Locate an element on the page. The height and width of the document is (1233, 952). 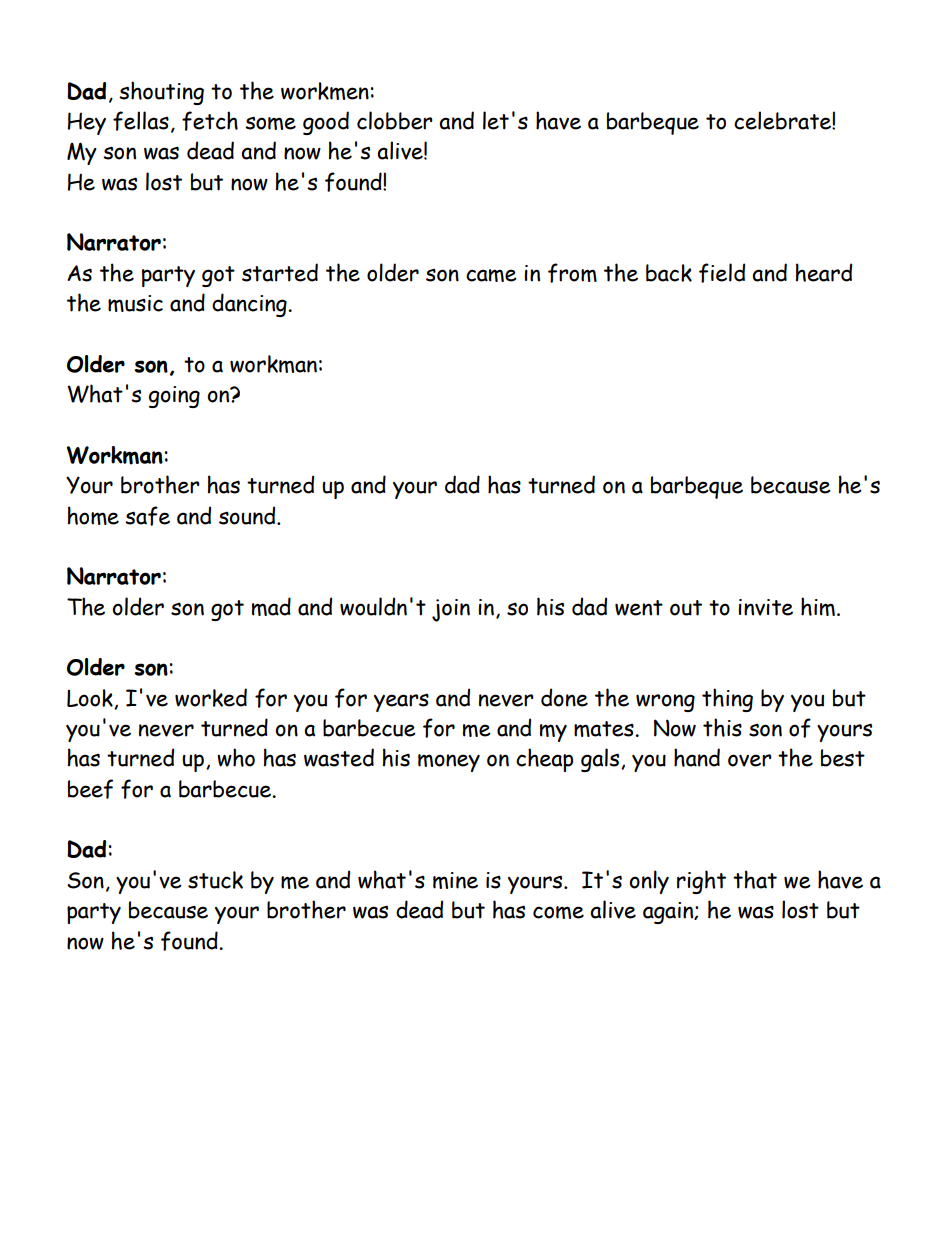
field is located at coordinates (722, 273).
